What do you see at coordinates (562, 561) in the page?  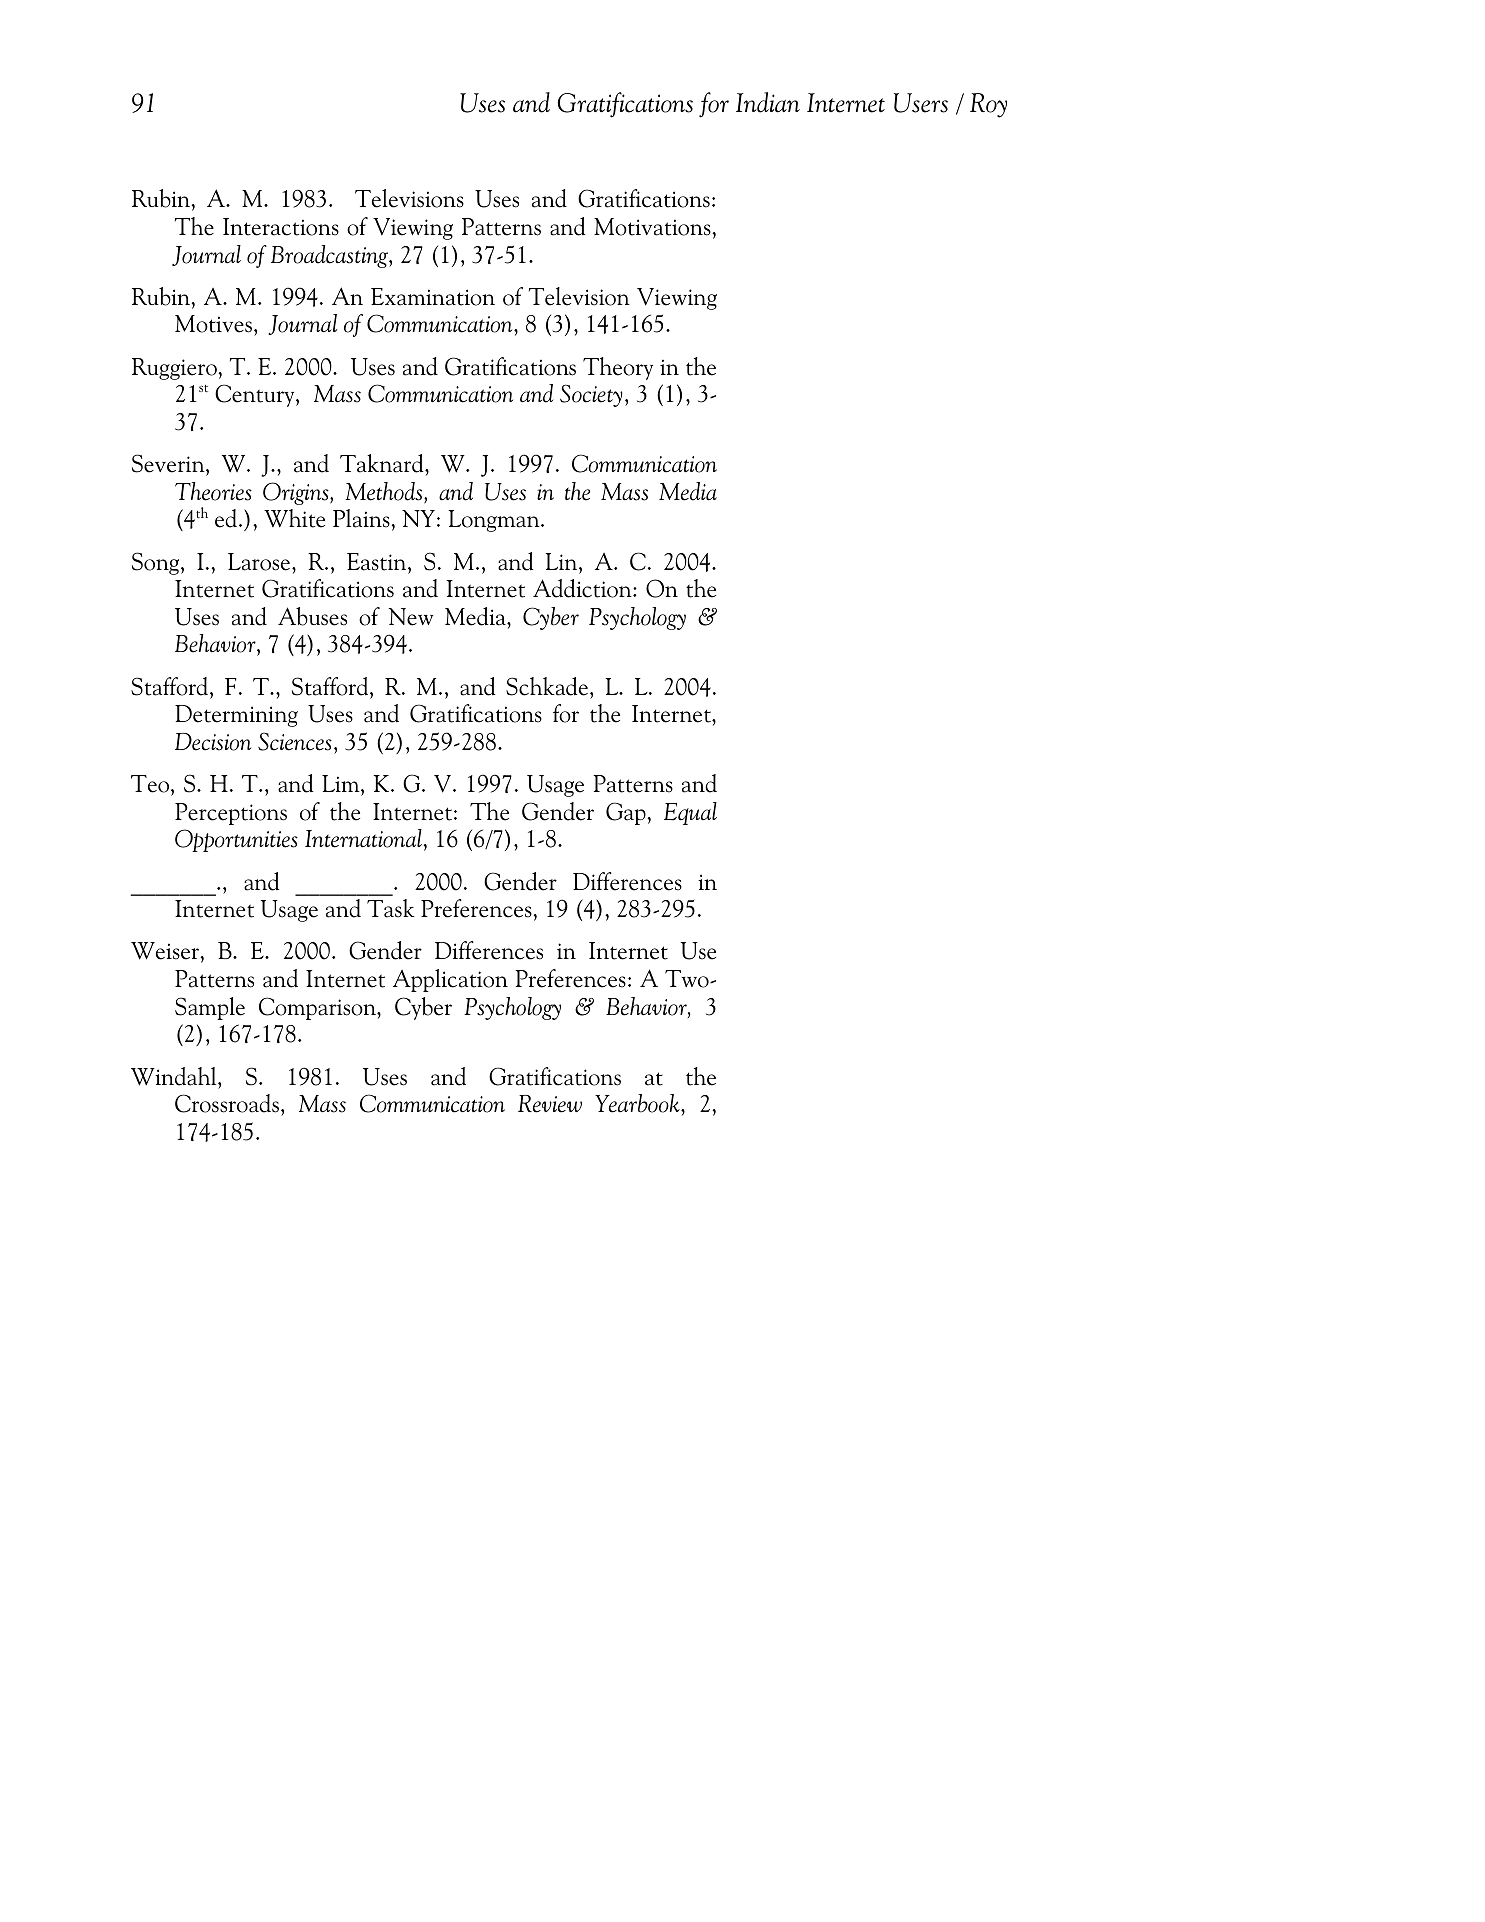 I see `Lin` at bounding box center [562, 561].
